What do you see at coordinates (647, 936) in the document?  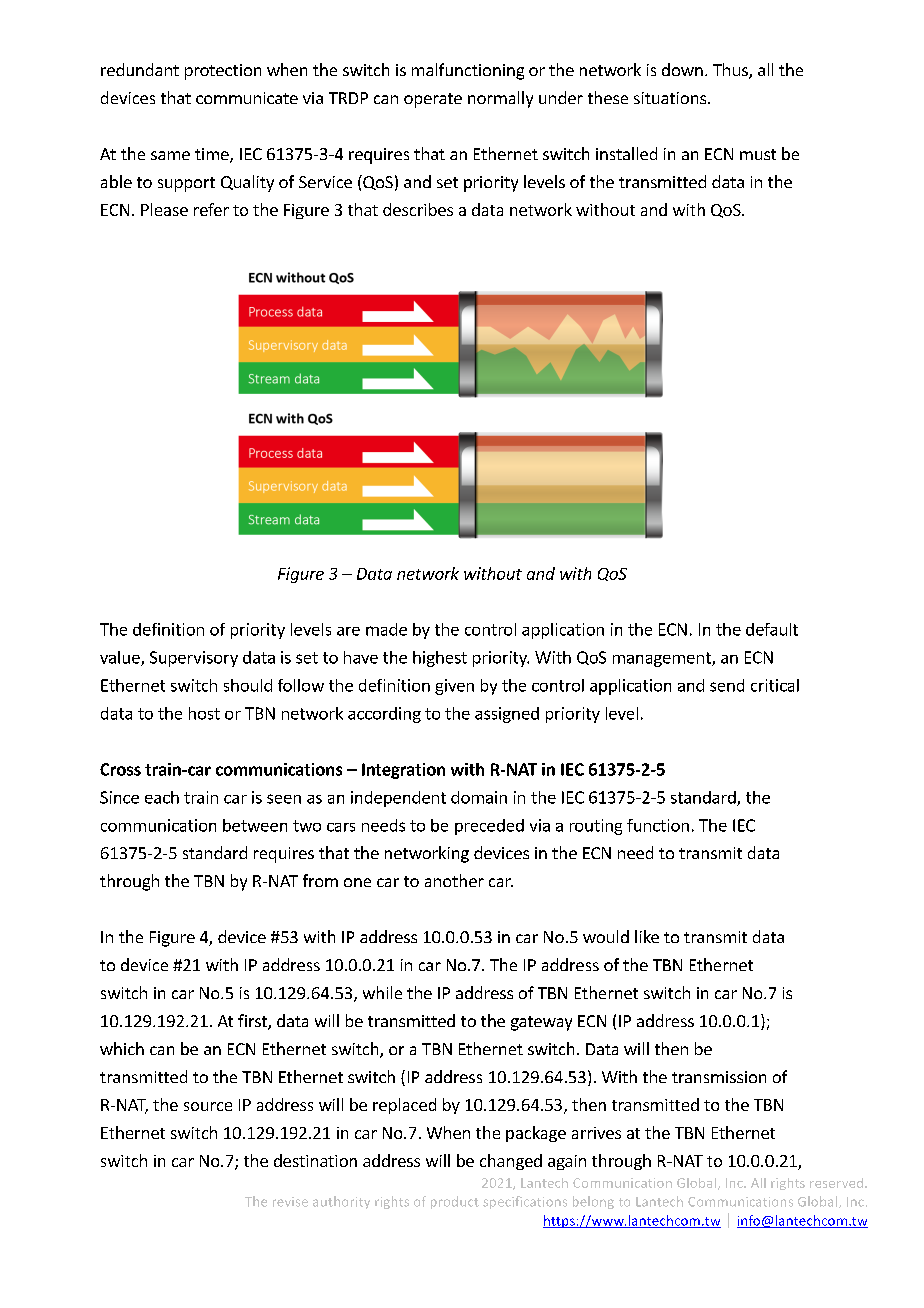 I see `like` at bounding box center [647, 936].
